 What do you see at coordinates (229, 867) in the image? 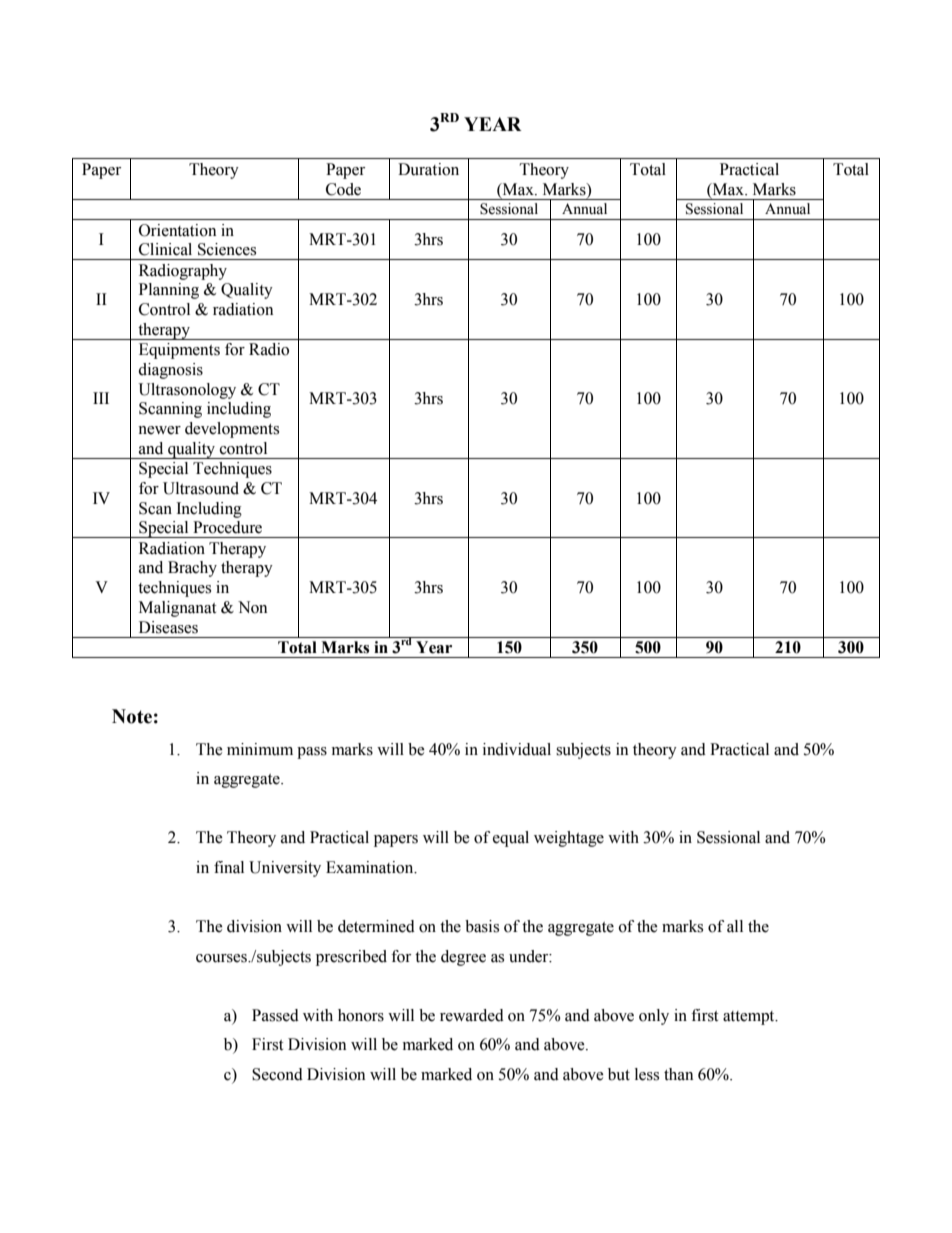
I see `final` at bounding box center [229, 867].
